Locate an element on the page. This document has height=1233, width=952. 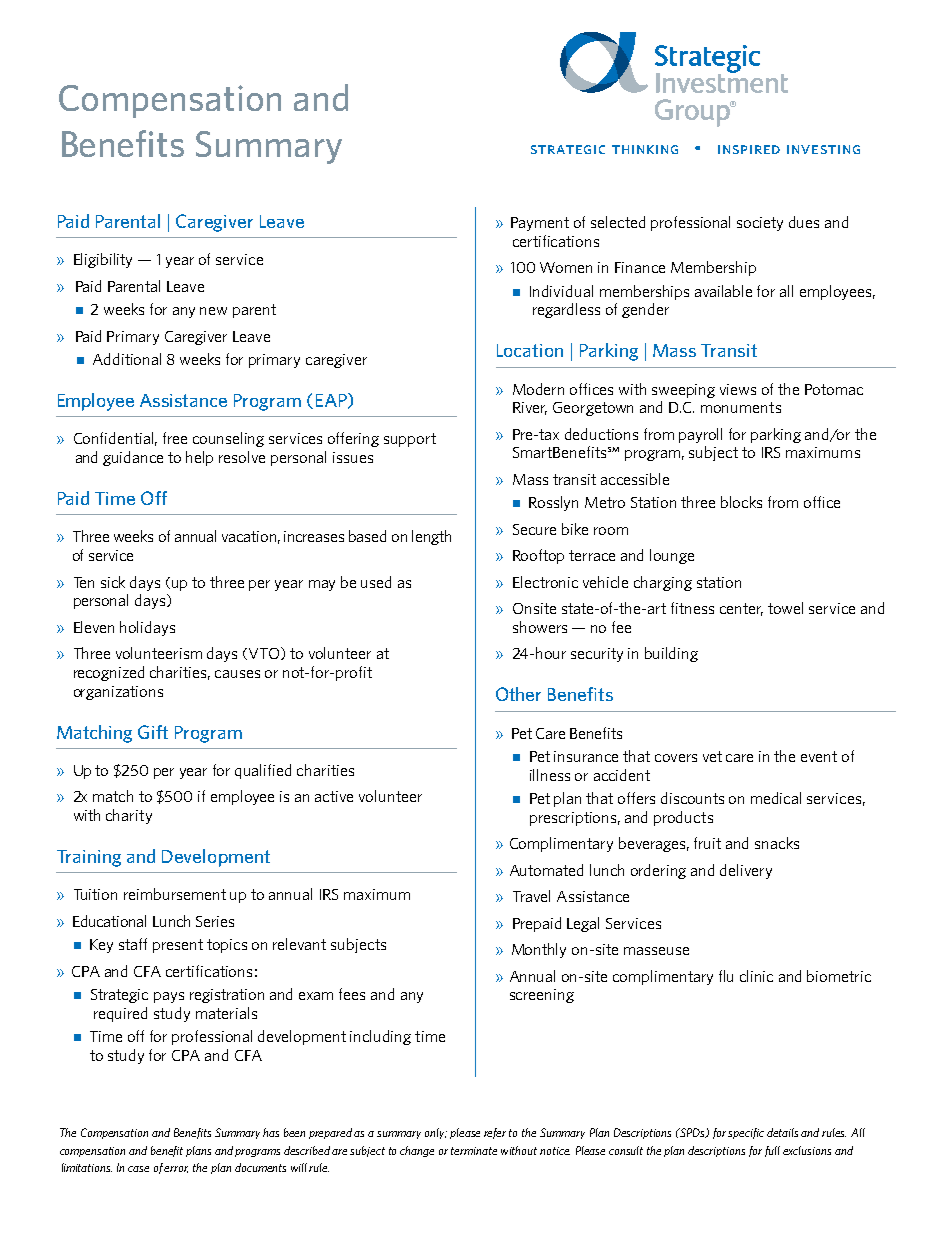
Eligibility is located at coordinates (103, 260).
